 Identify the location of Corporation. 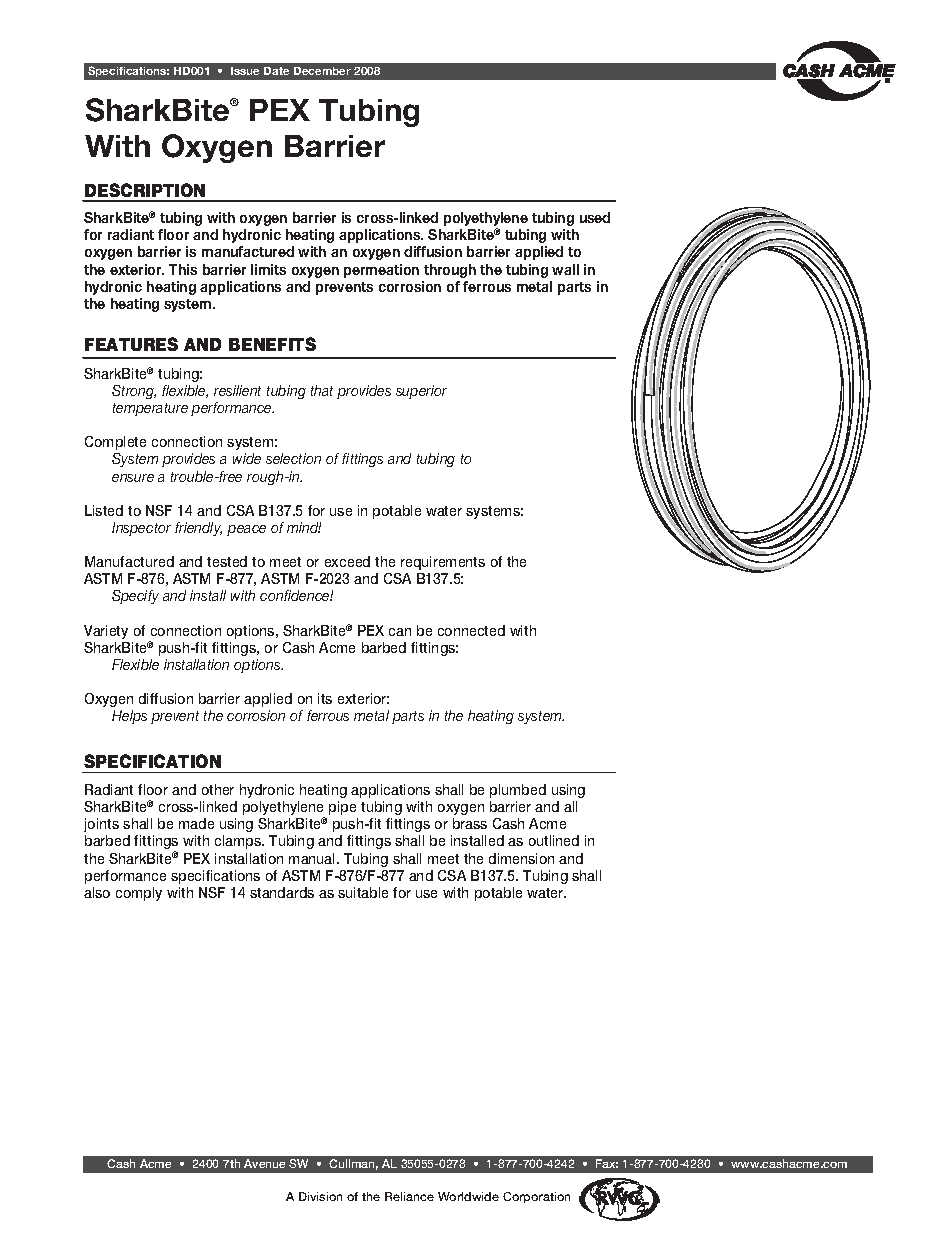
(536, 1197).
